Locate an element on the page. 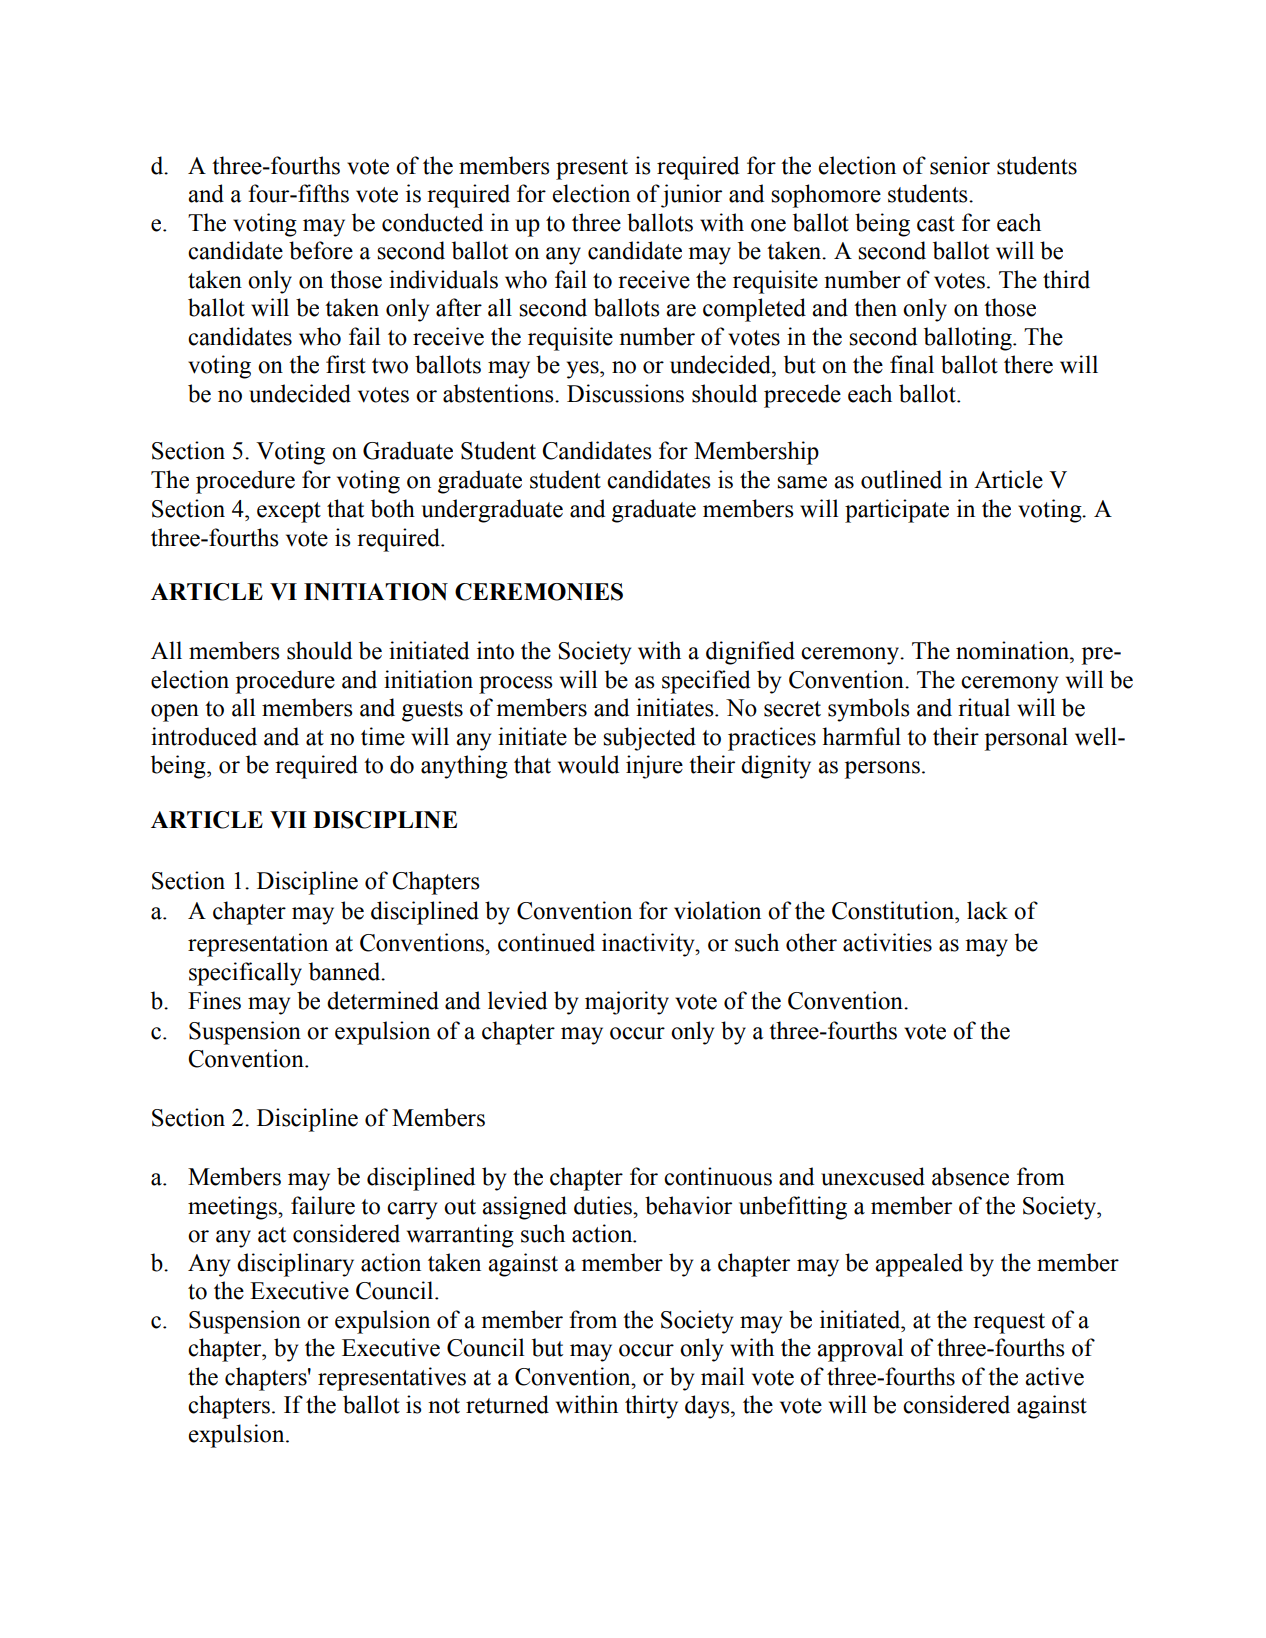 The height and width of the document is (1638, 1266). injure is located at coordinates (654, 767).
